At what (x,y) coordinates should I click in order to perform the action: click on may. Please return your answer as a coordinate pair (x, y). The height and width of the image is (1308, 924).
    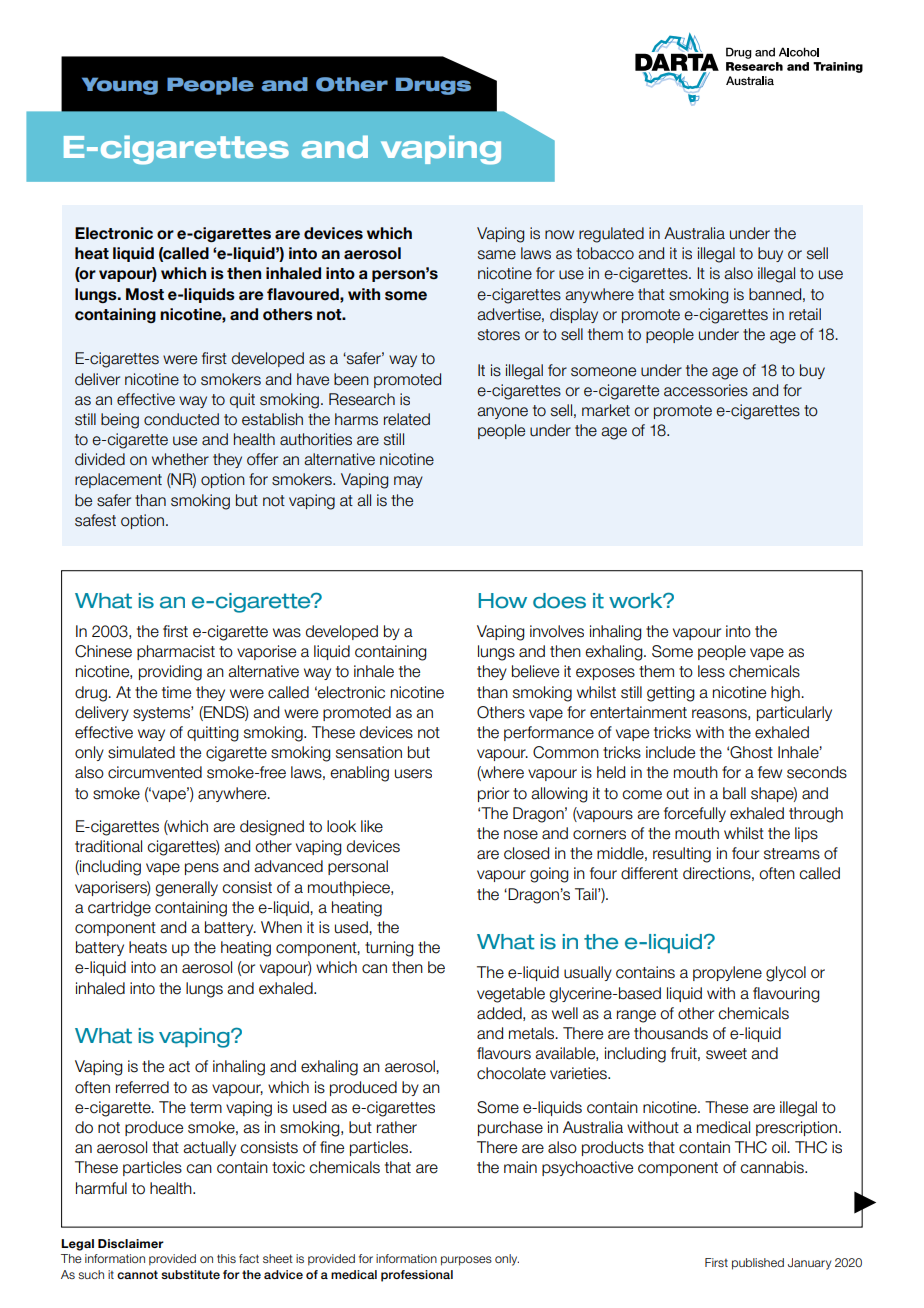
    Looking at the image, I should click on (408, 482).
